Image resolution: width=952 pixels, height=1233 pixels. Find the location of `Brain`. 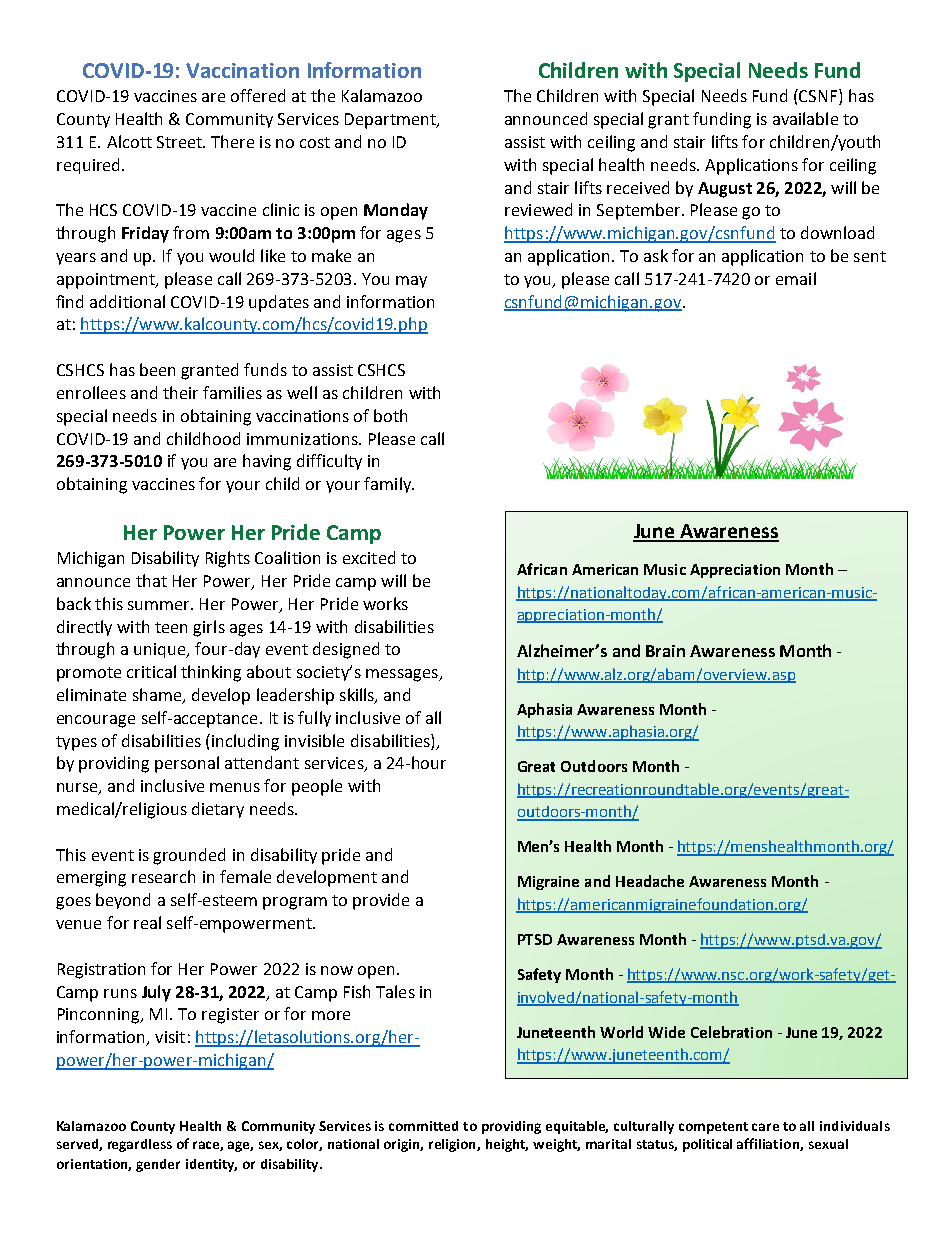

Brain is located at coordinates (665, 651).
